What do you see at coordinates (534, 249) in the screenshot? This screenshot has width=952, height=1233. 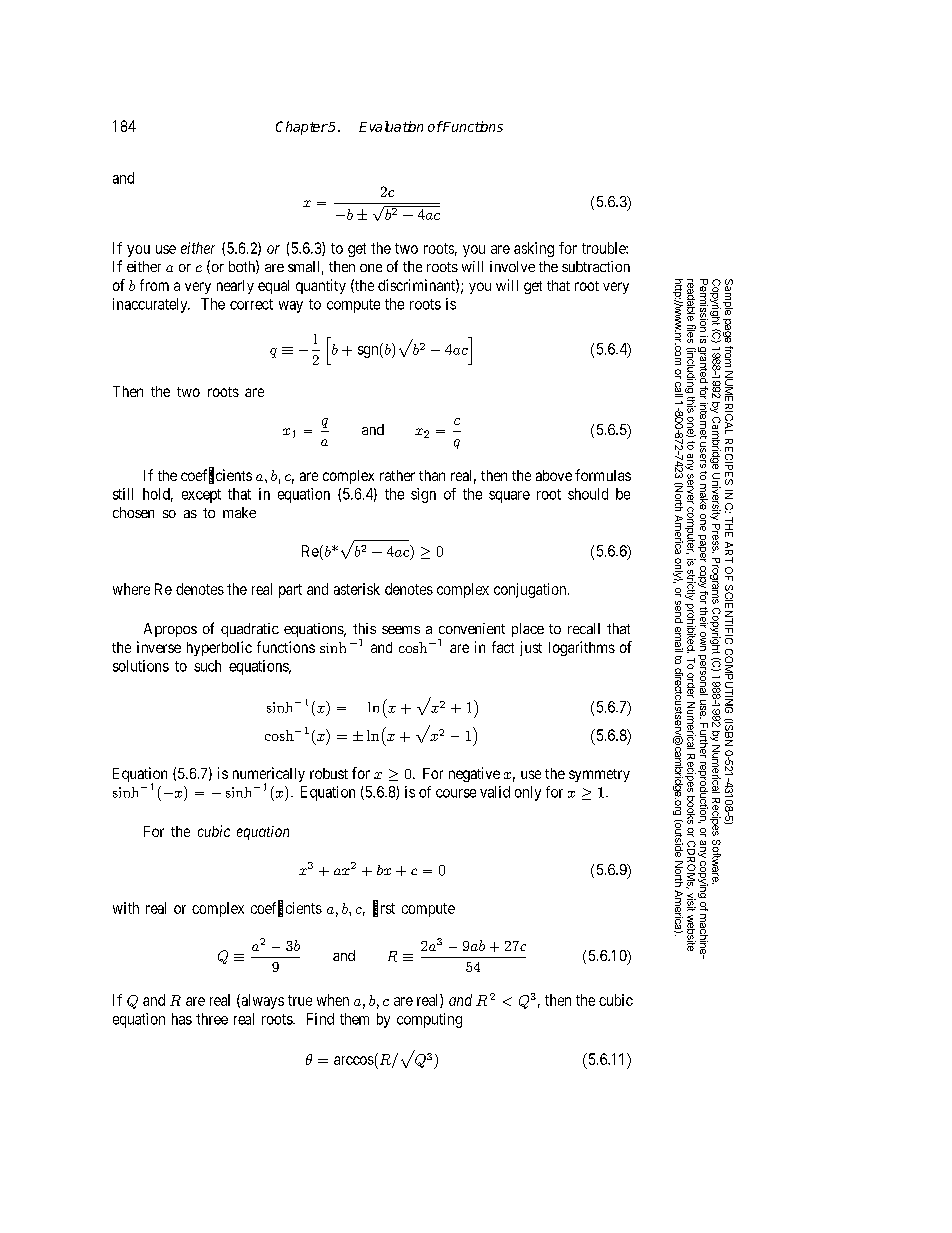 I see `asking` at bounding box center [534, 249].
